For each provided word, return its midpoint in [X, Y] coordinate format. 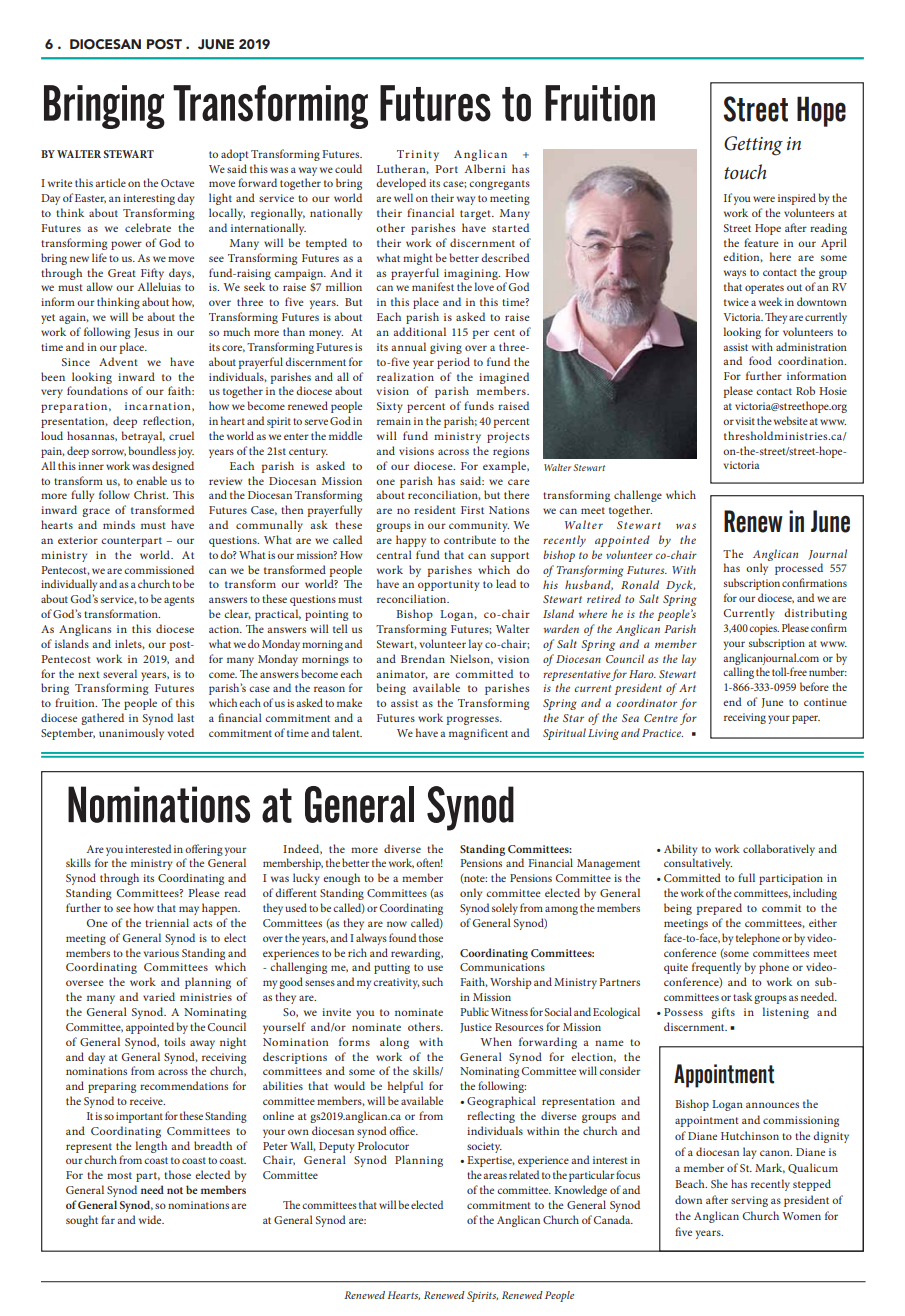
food [760, 360]
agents [179, 601]
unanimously [131, 734]
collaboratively [779, 850]
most [119, 1175]
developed [401, 184]
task [742, 996]
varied [159, 996]
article [110, 182]
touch [745, 171]
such [432, 981]
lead [506, 583]
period [453, 363]
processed [799, 569]
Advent [118, 361]
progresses [474, 720]
